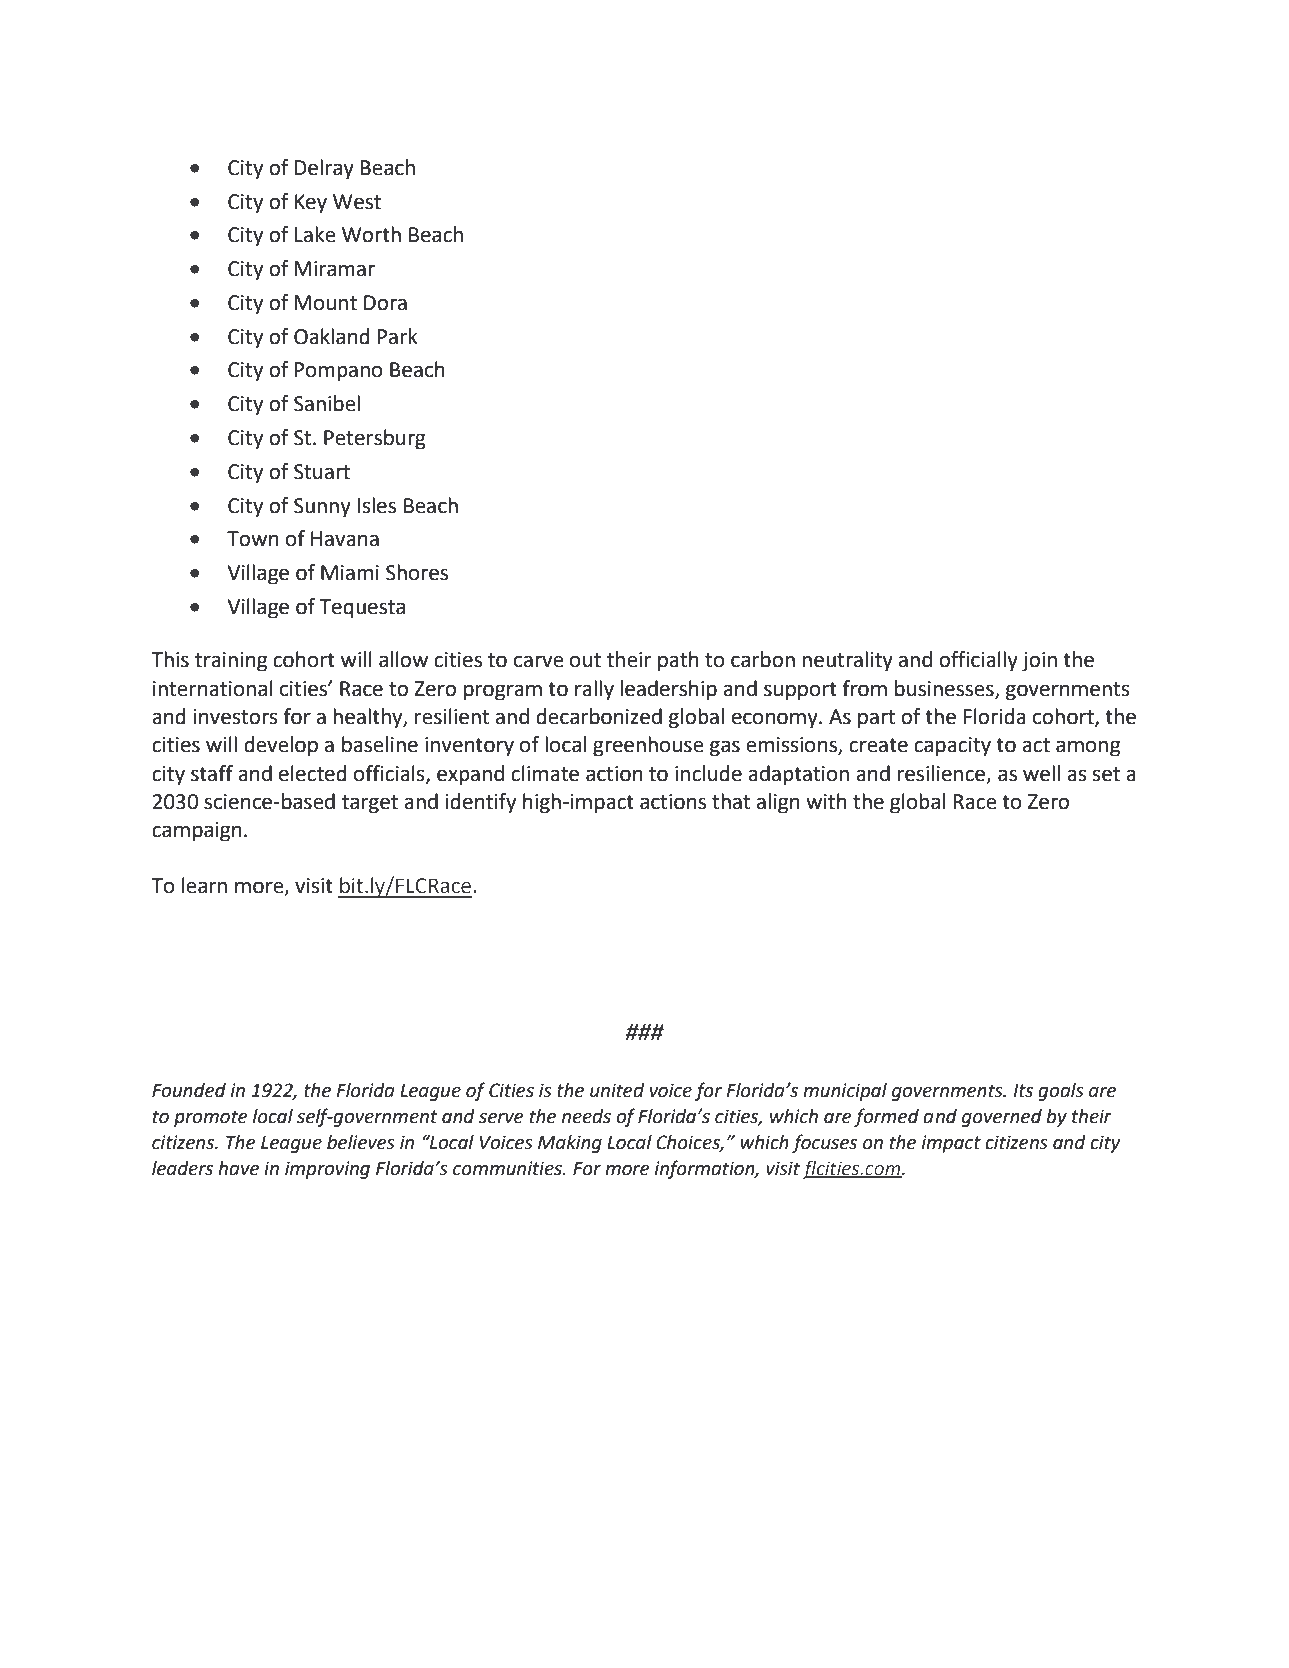  What do you see at coordinates (371, 234) in the document?
I see `Worth` at bounding box center [371, 234].
